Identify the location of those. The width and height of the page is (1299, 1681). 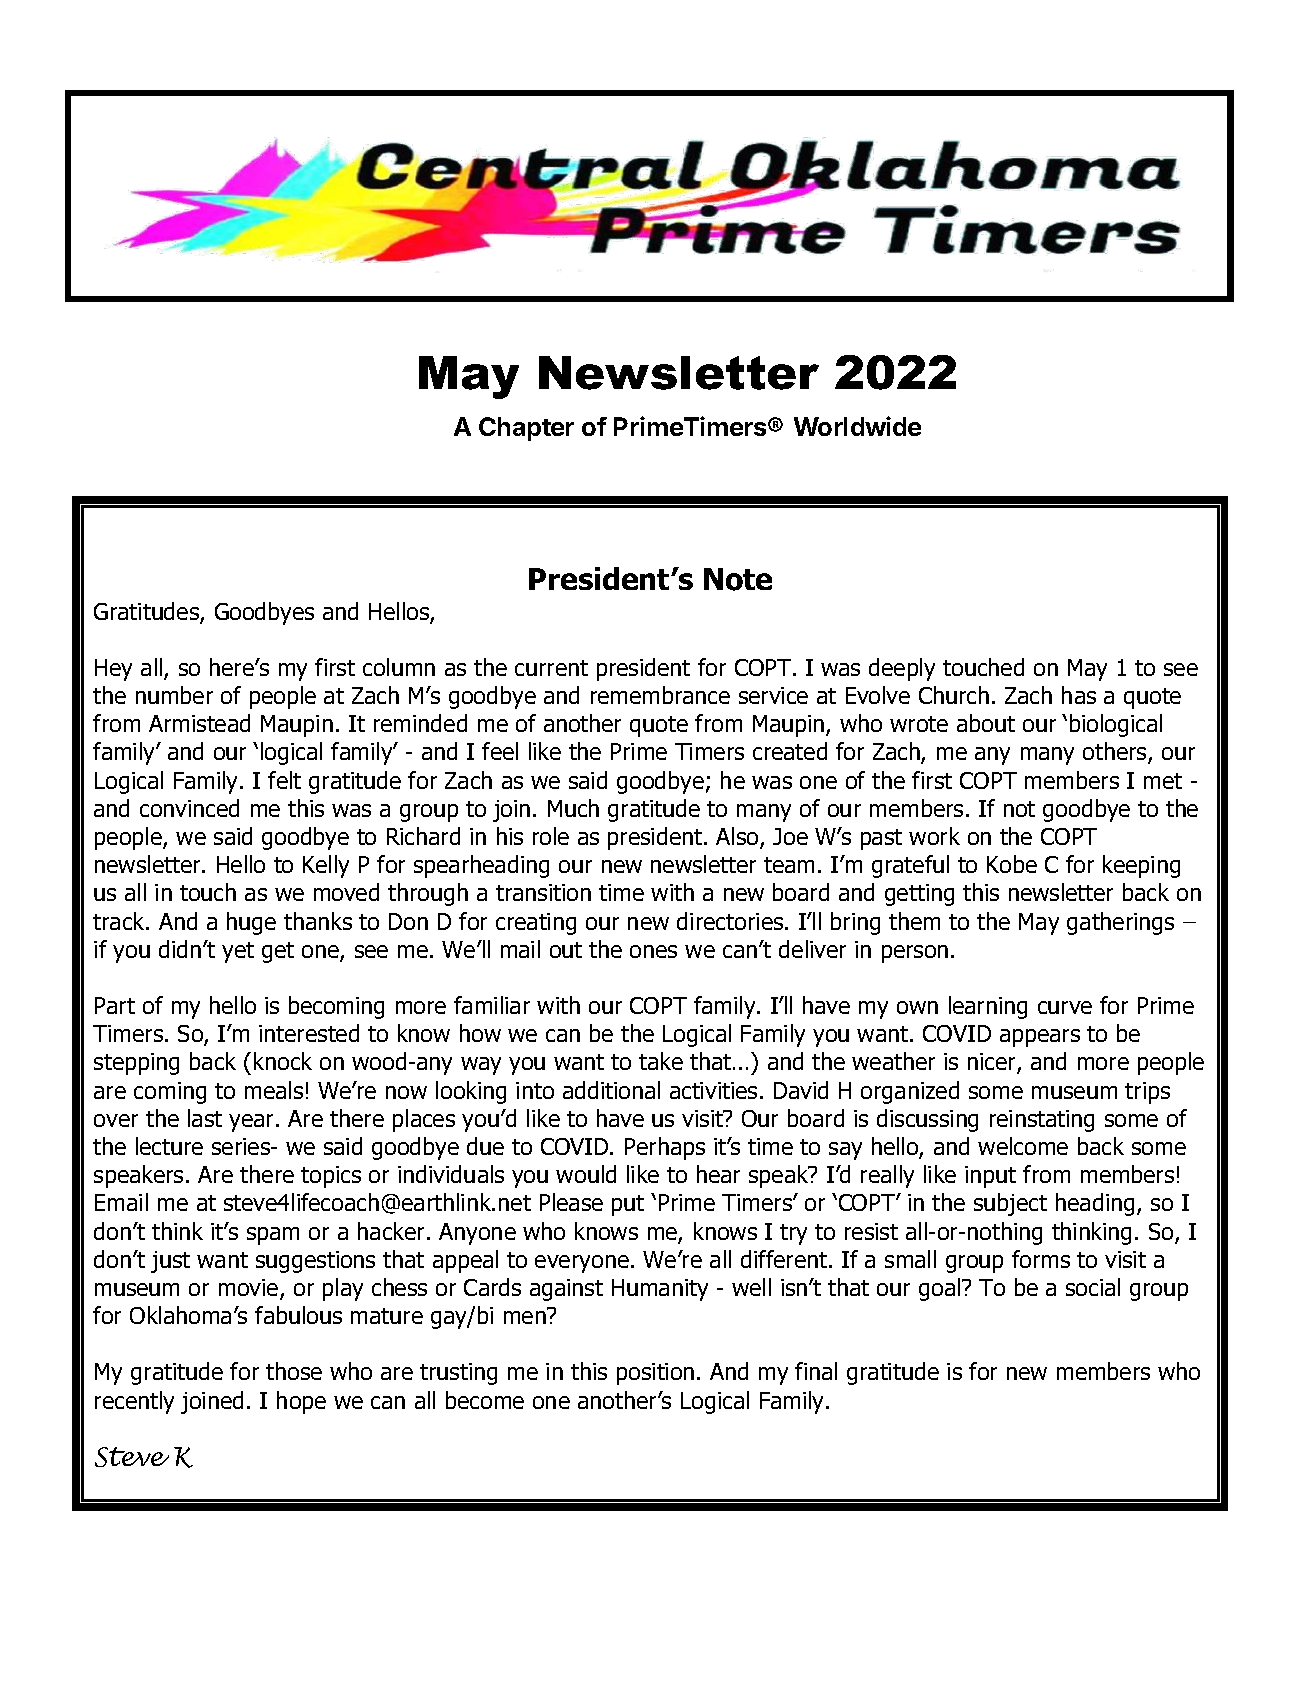
(294, 1371).
